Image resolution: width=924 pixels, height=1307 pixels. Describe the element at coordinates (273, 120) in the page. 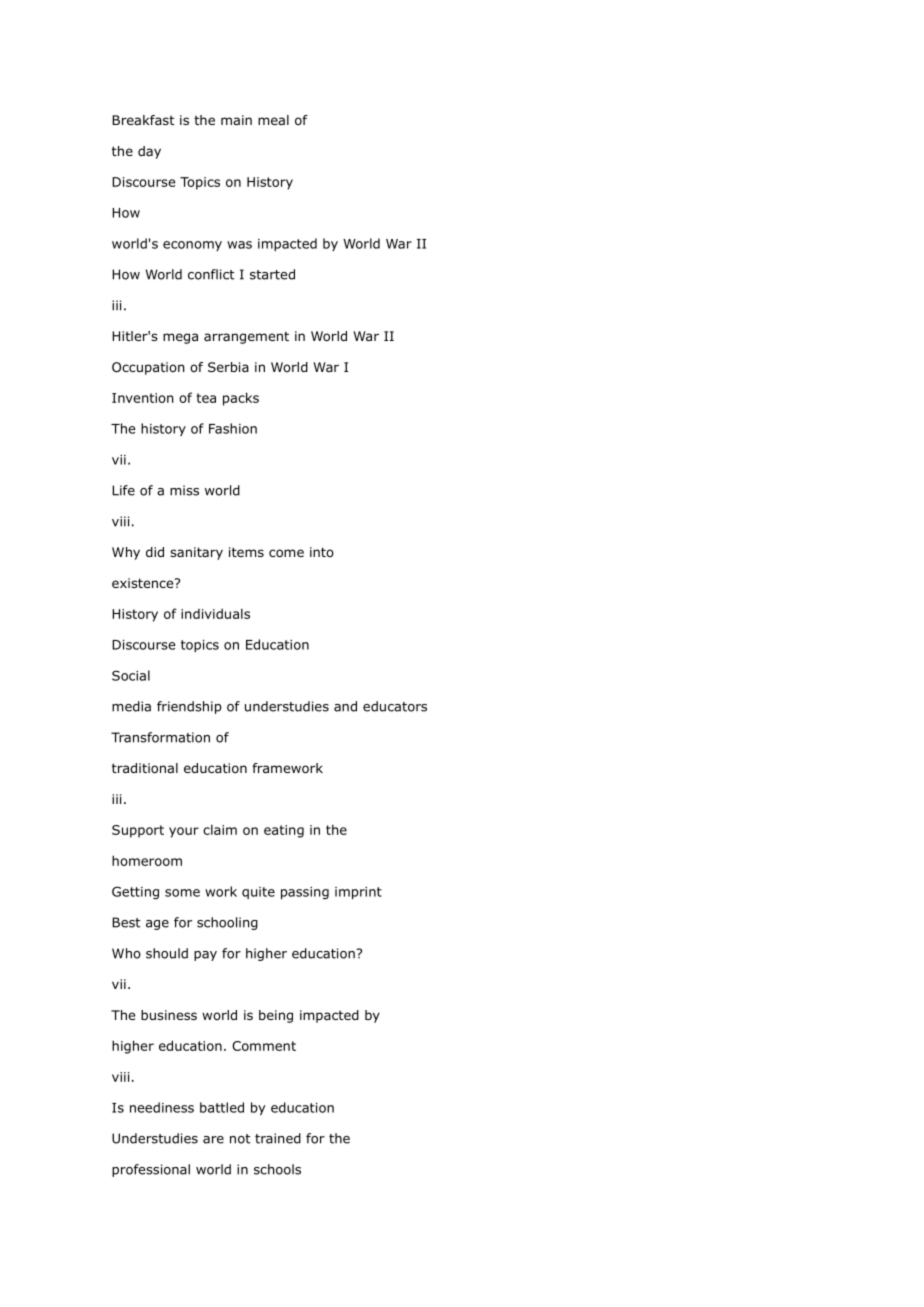

I see `meal` at that location.
